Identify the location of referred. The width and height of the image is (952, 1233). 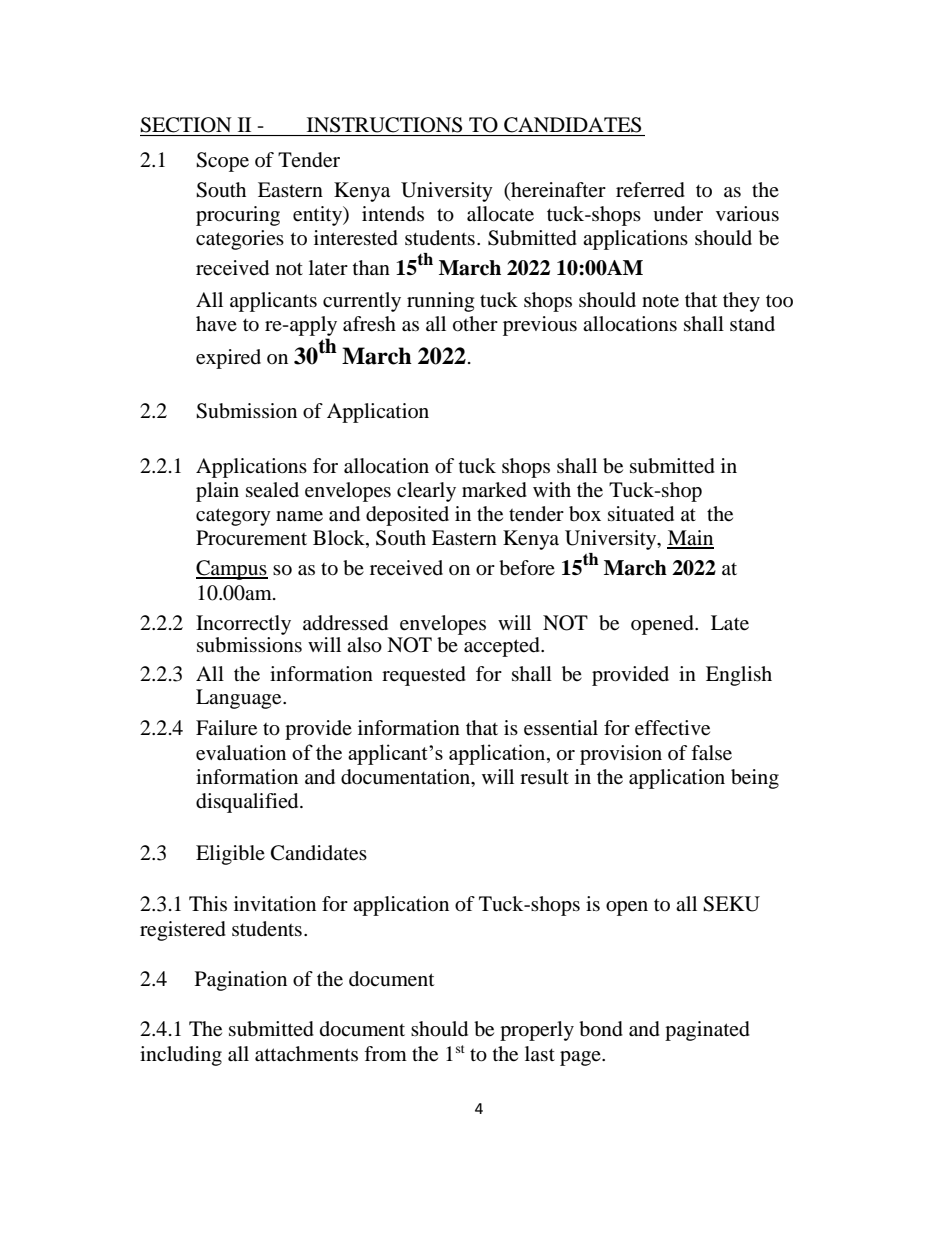
(650, 190).
